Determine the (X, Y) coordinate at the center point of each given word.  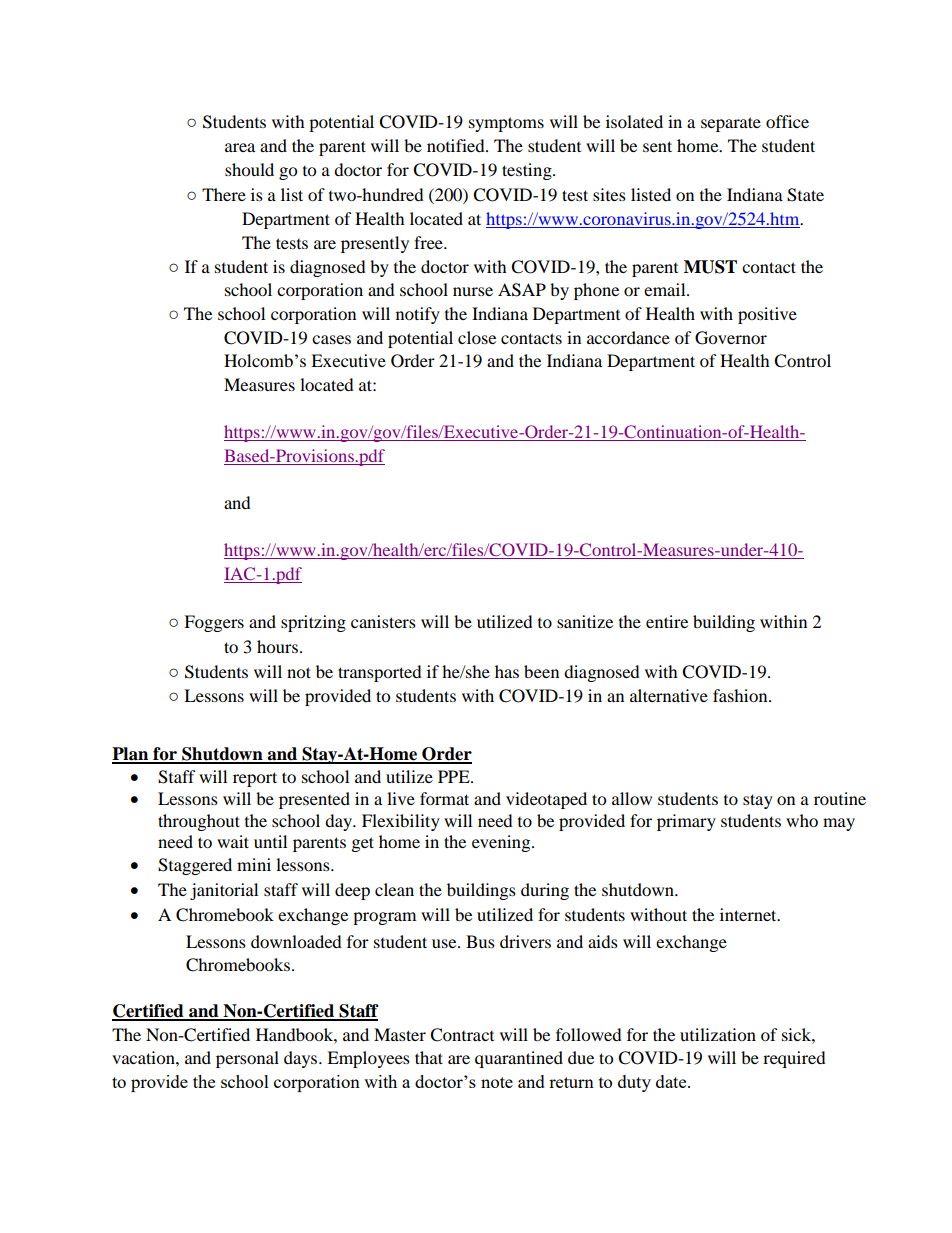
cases (331, 339)
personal (247, 1059)
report (255, 779)
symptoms (506, 124)
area (240, 147)
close (477, 337)
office (787, 121)
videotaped (546, 800)
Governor (731, 338)
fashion (741, 695)
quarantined (519, 1059)
